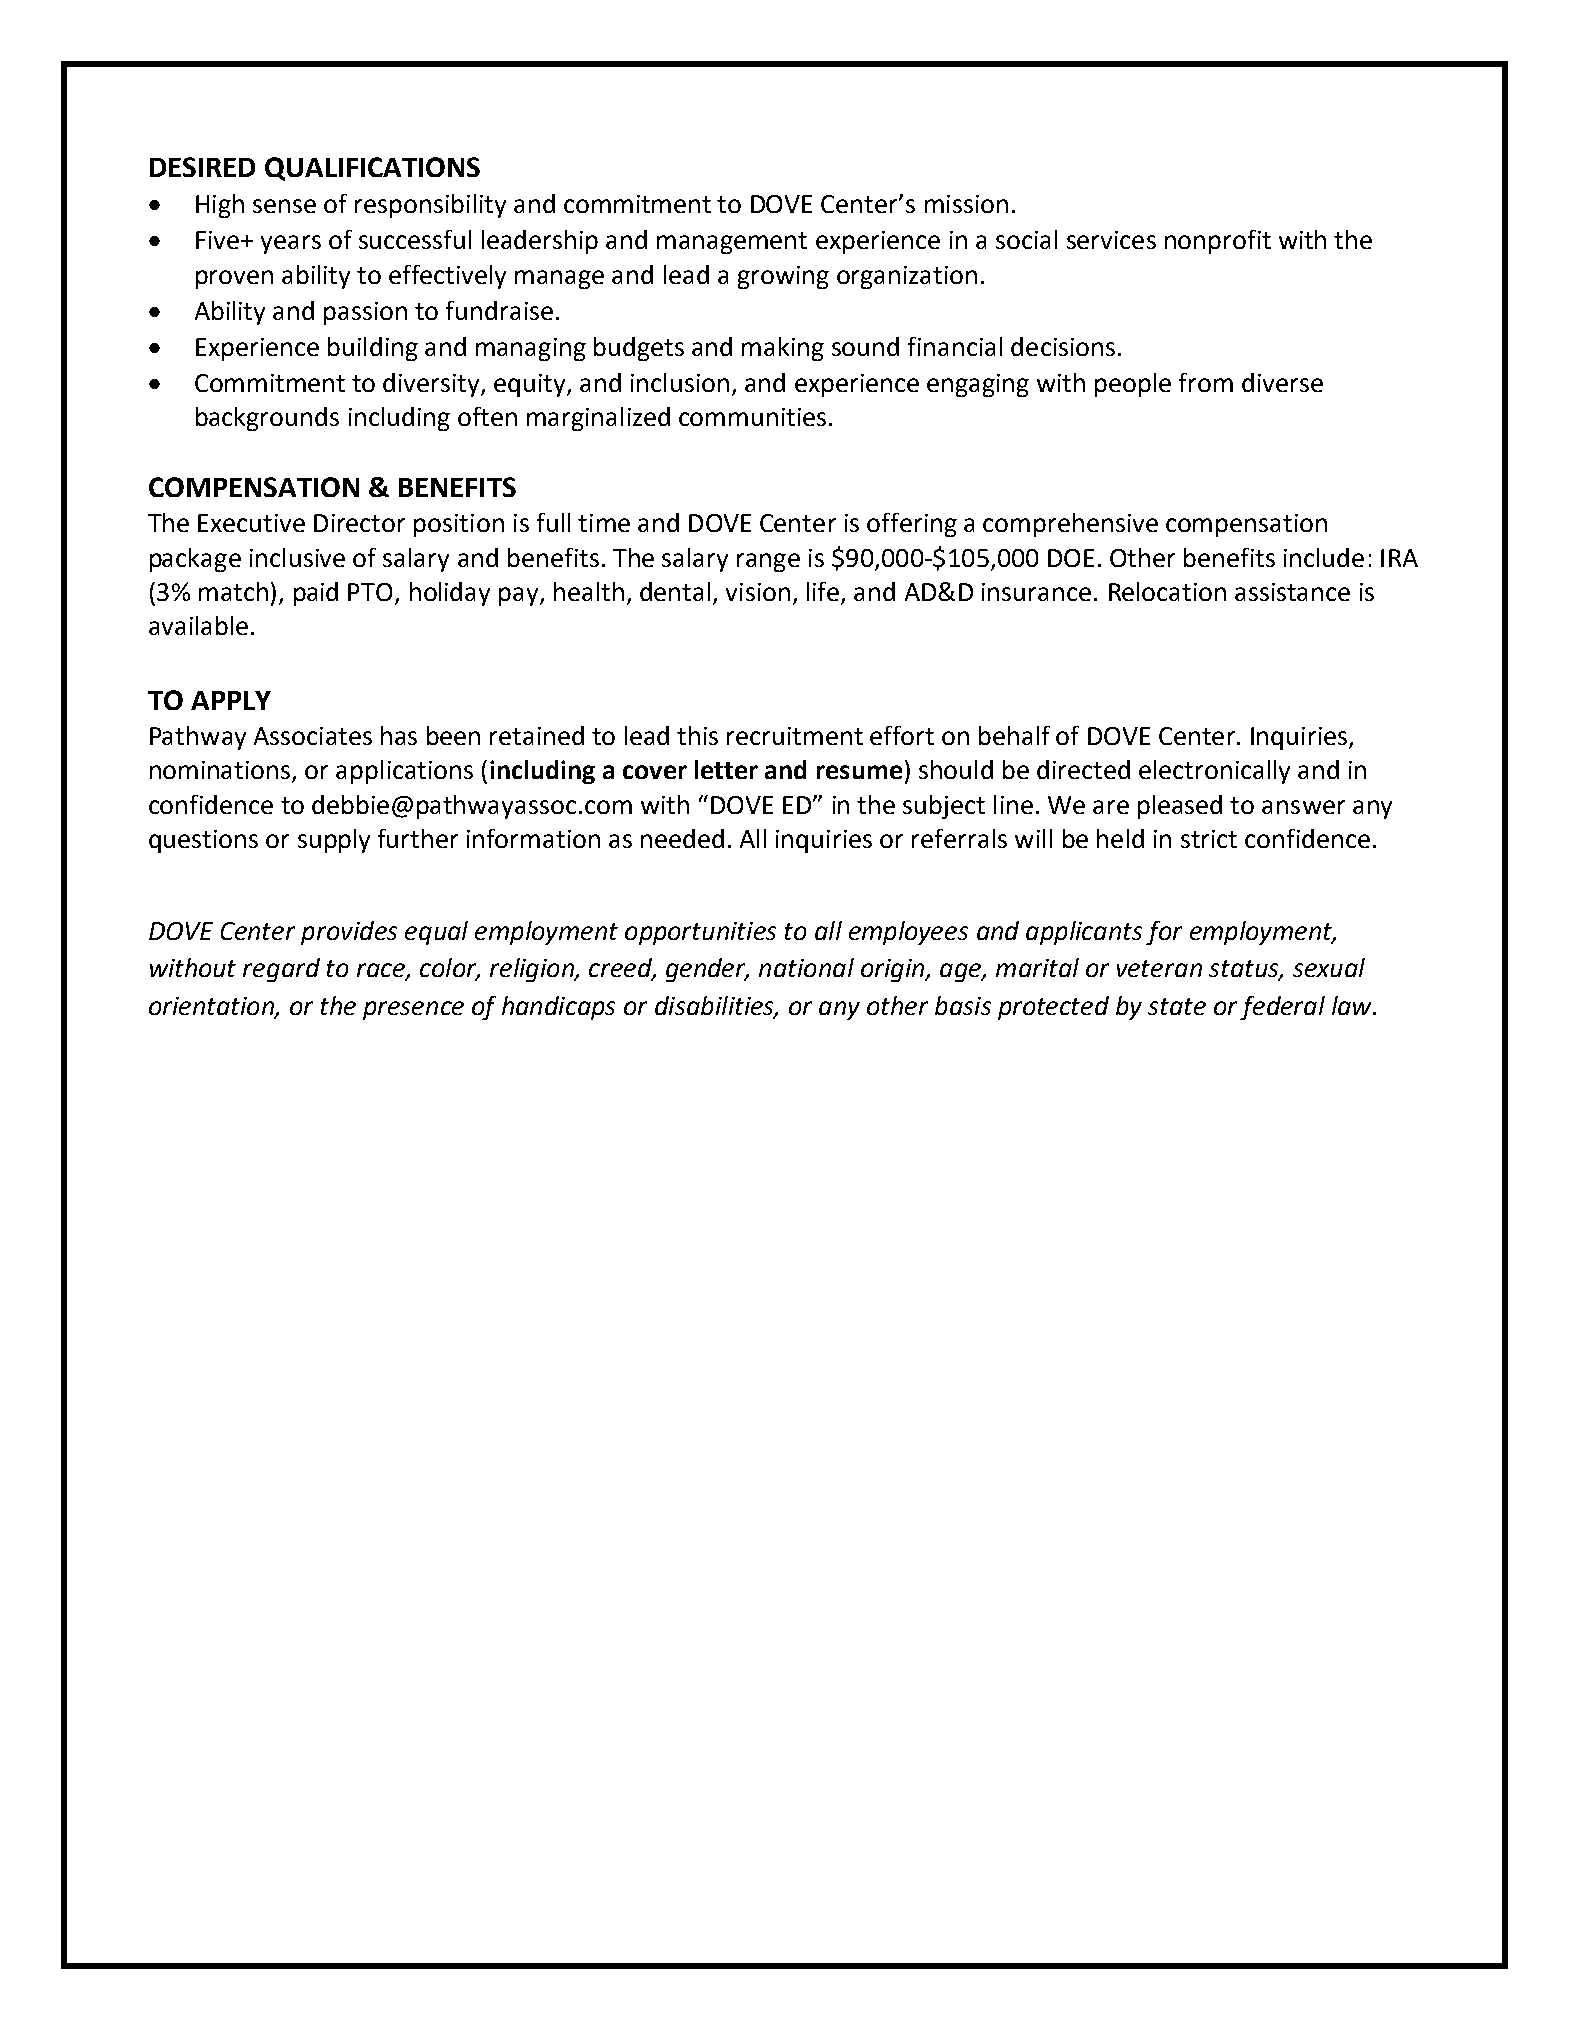 This image has width=1569, height=2030. I want to click on regard, so click(281, 970).
